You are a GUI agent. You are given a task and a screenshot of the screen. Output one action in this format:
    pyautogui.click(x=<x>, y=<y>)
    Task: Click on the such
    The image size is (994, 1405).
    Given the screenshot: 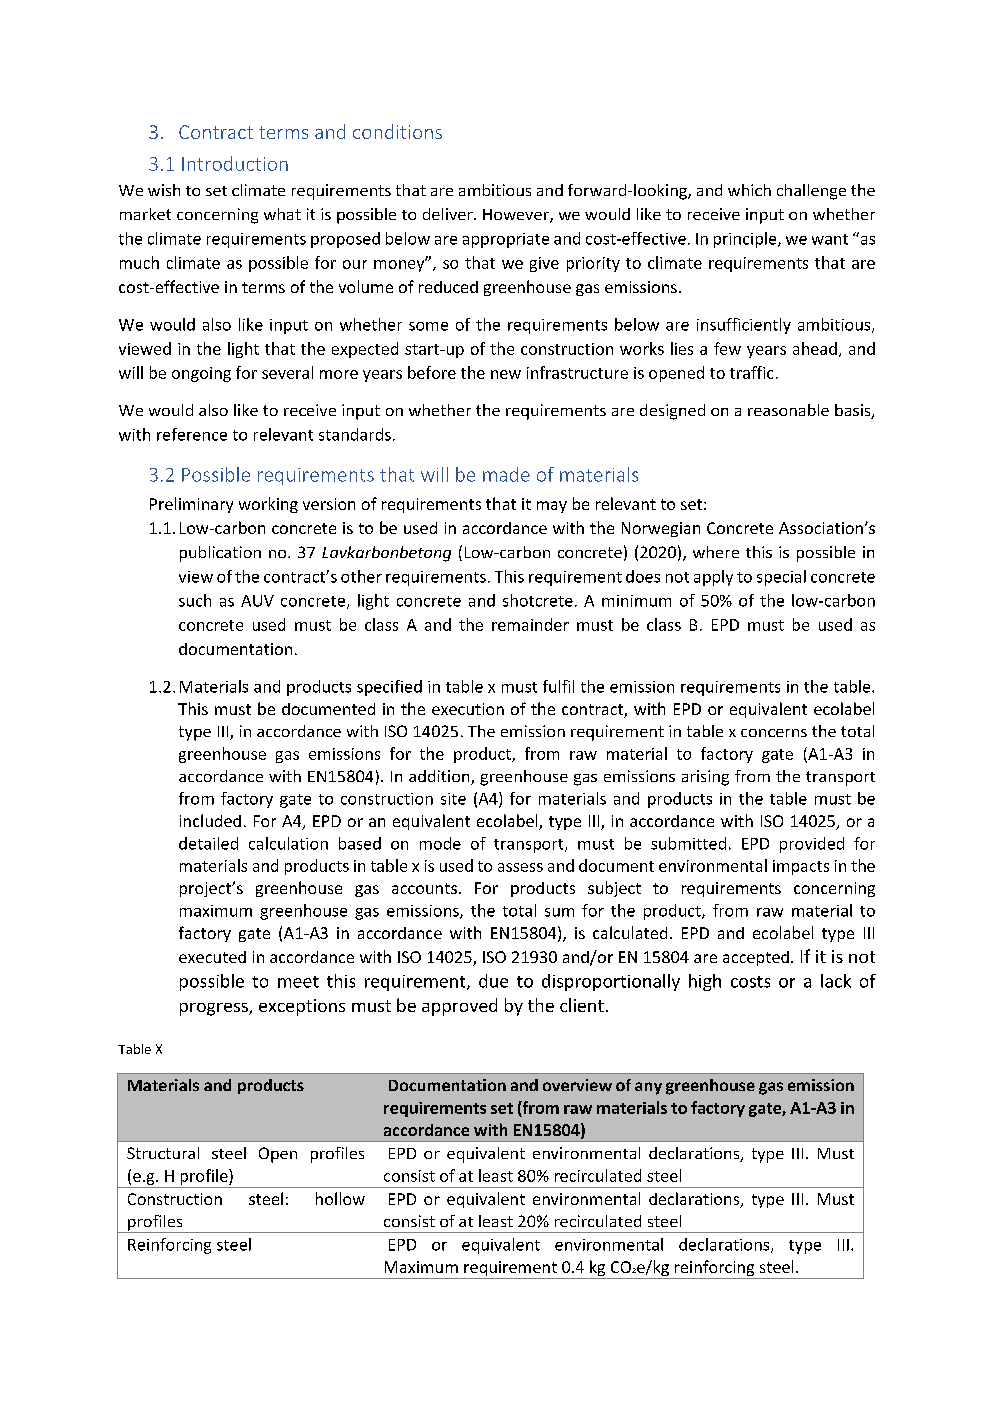 What is the action you would take?
    pyautogui.click(x=195, y=600)
